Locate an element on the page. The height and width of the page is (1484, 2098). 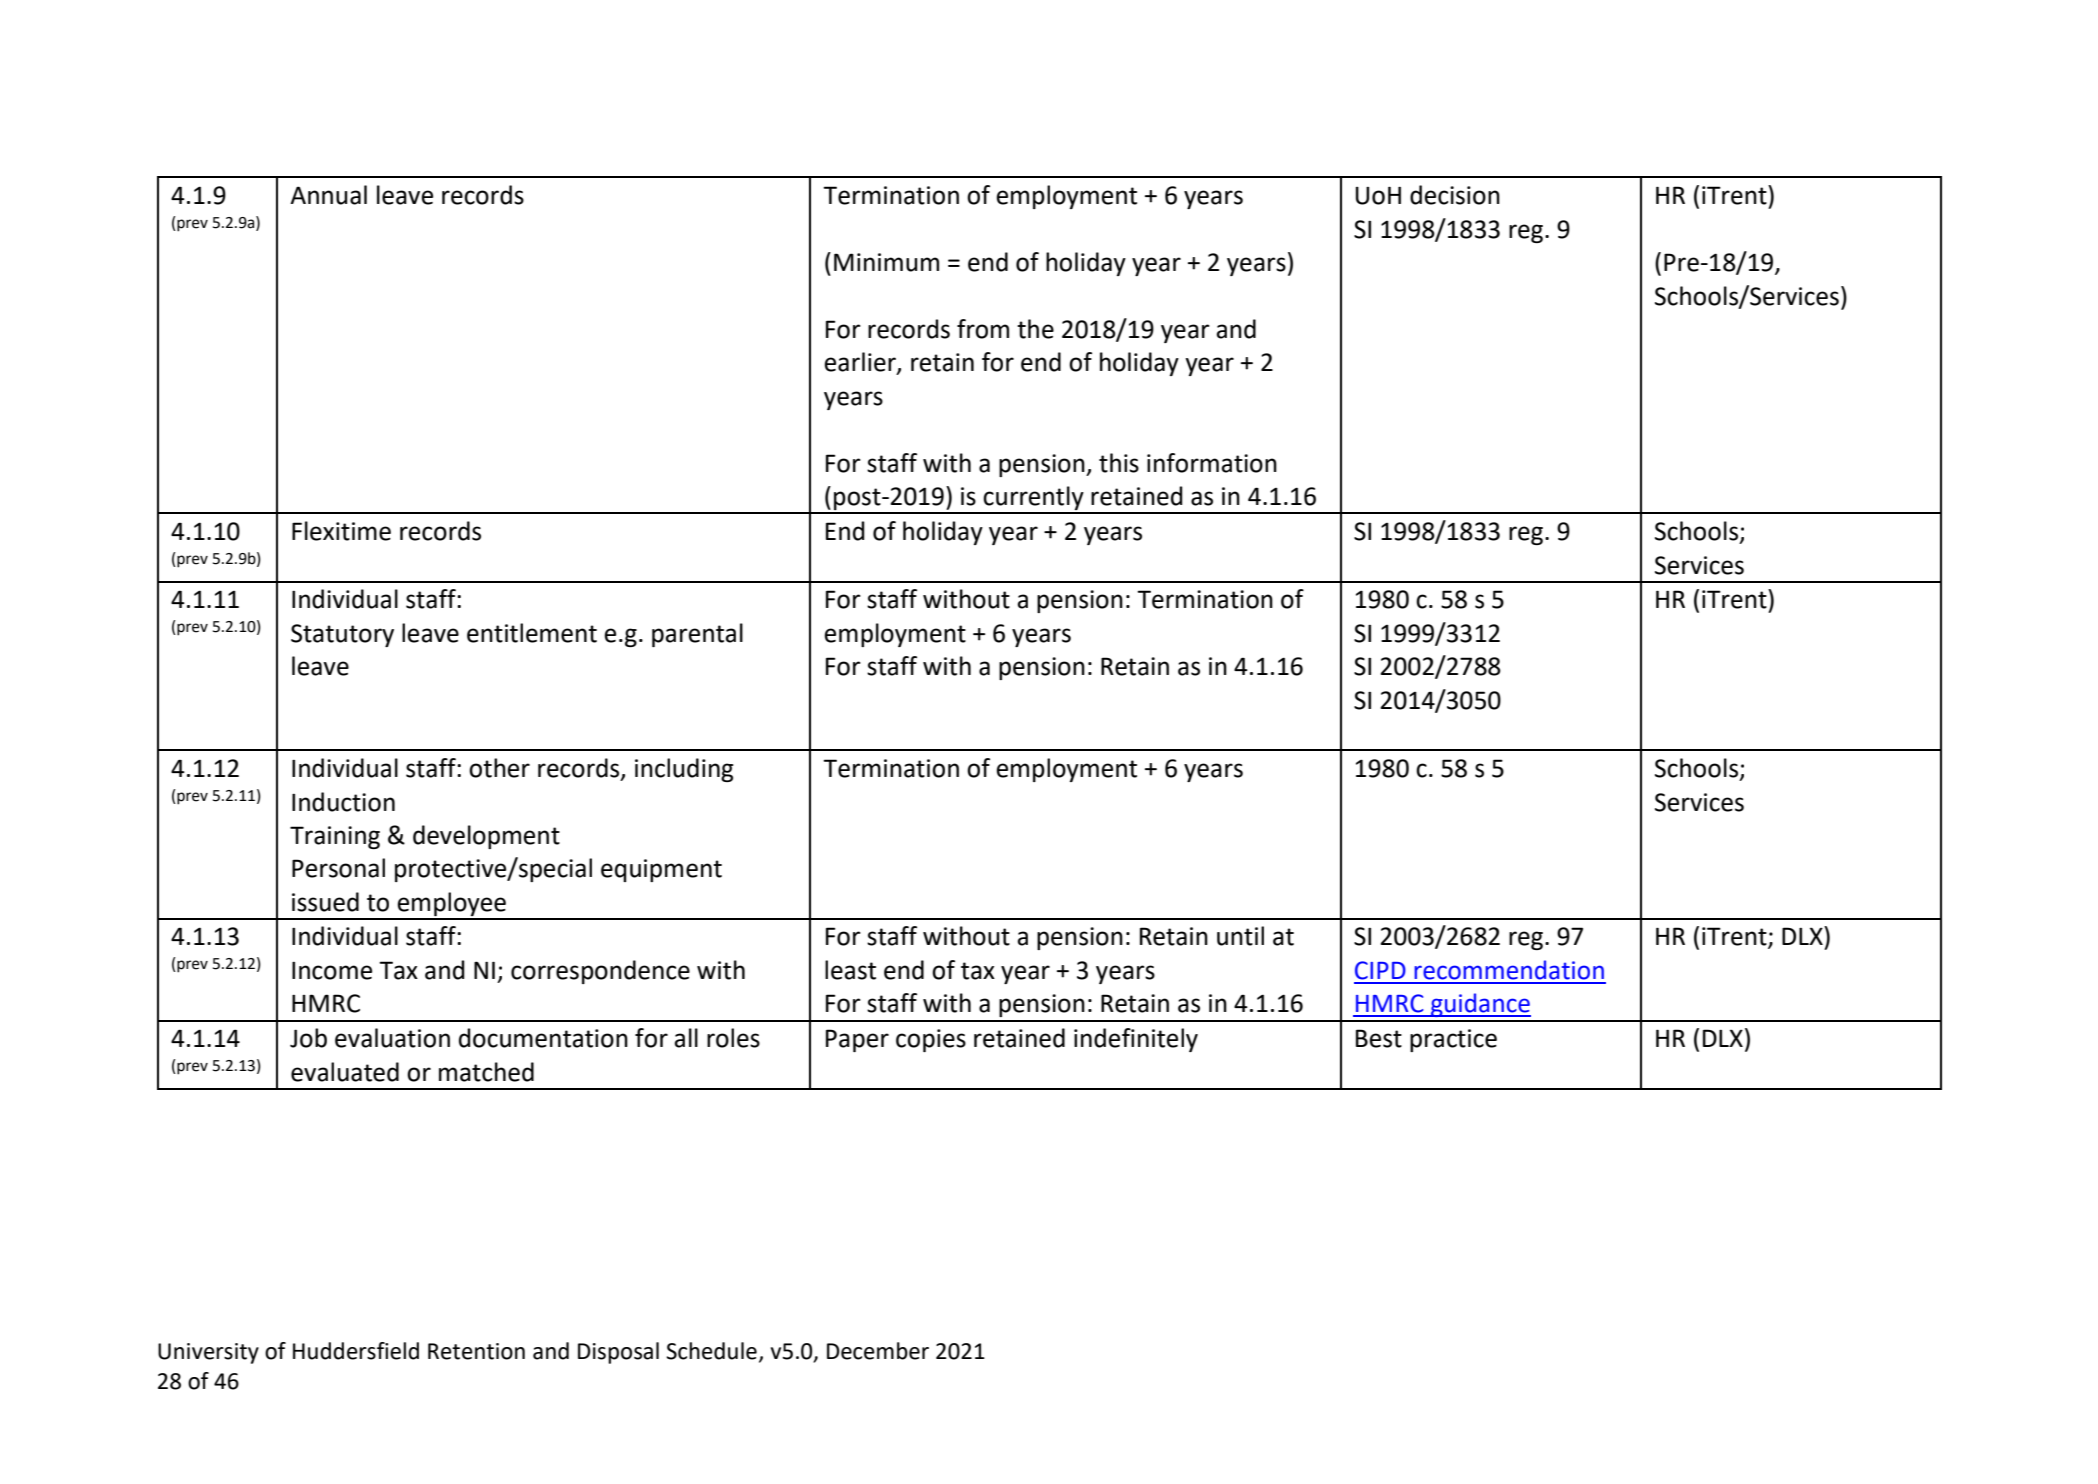
Minimum is located at coordinates (886, 262).
